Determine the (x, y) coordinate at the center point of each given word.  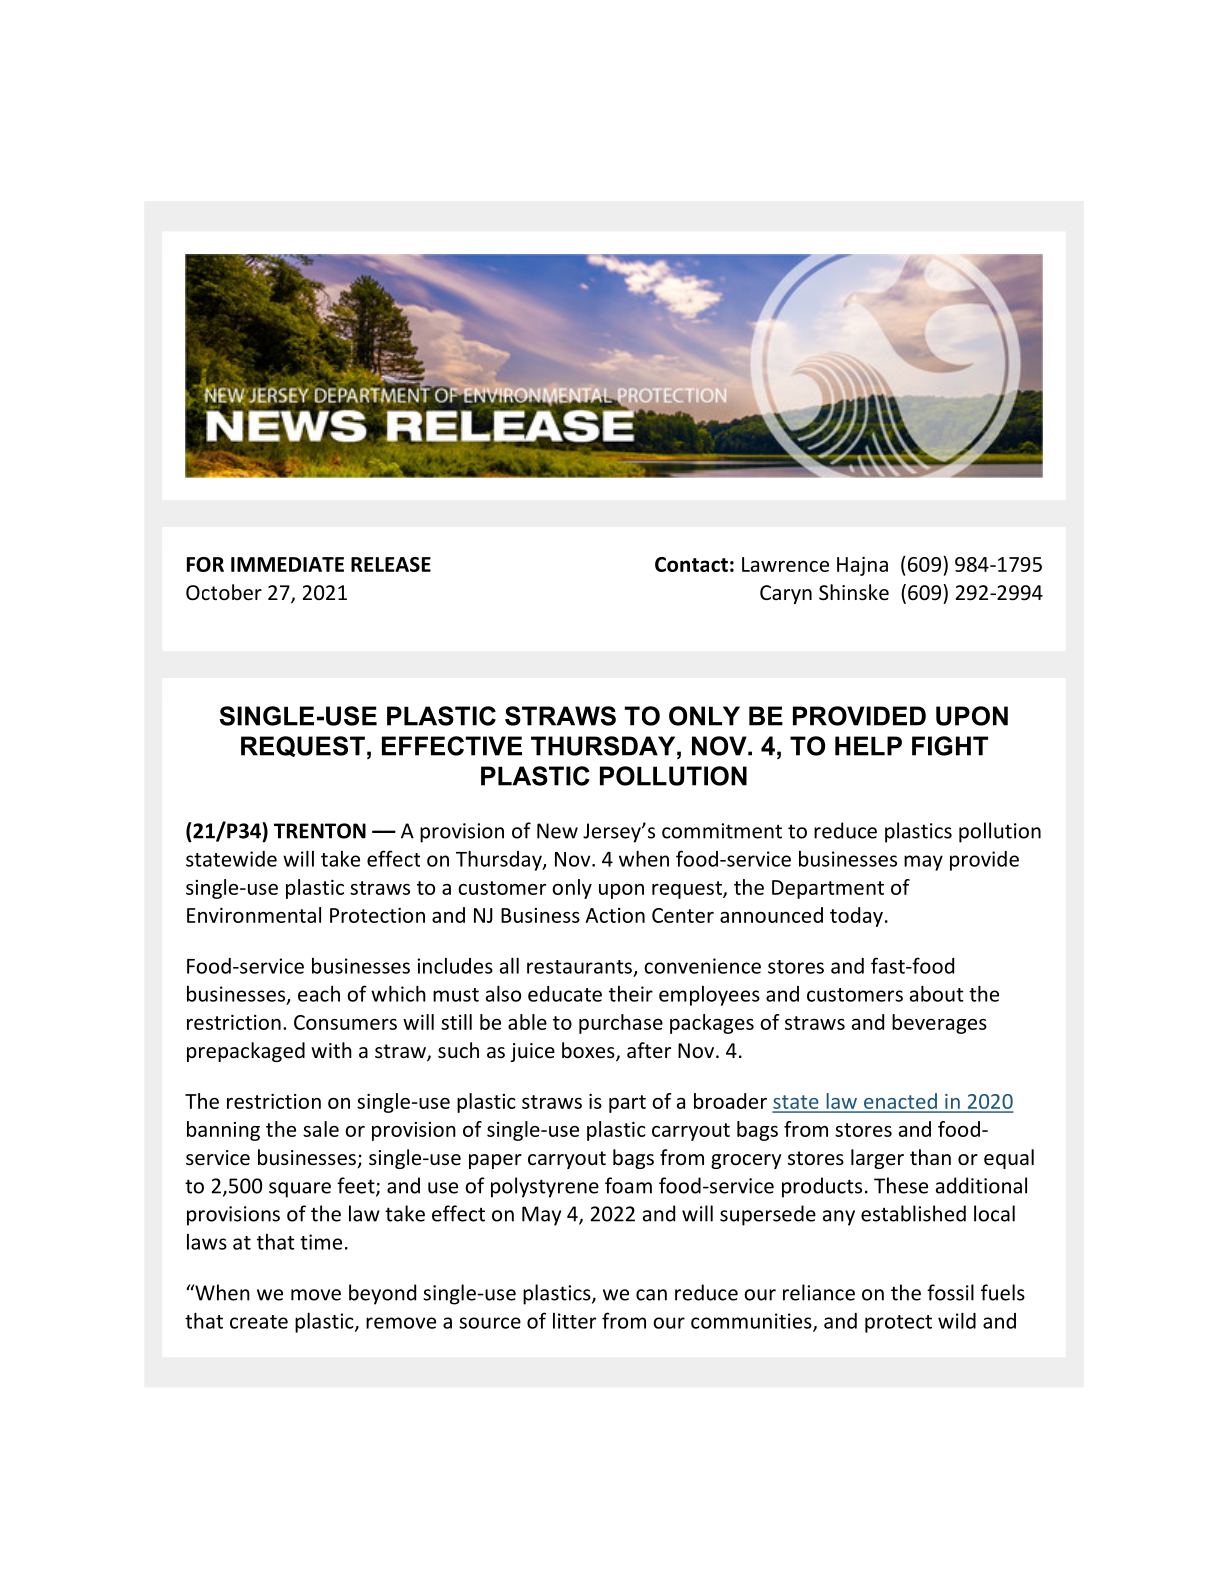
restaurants (579, 967)
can (651, 1295)
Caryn (786, 594)
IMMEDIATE (287, 564)
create (259, 1322)
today (856, 917)
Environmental (254, 915)
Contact (691, 564)
